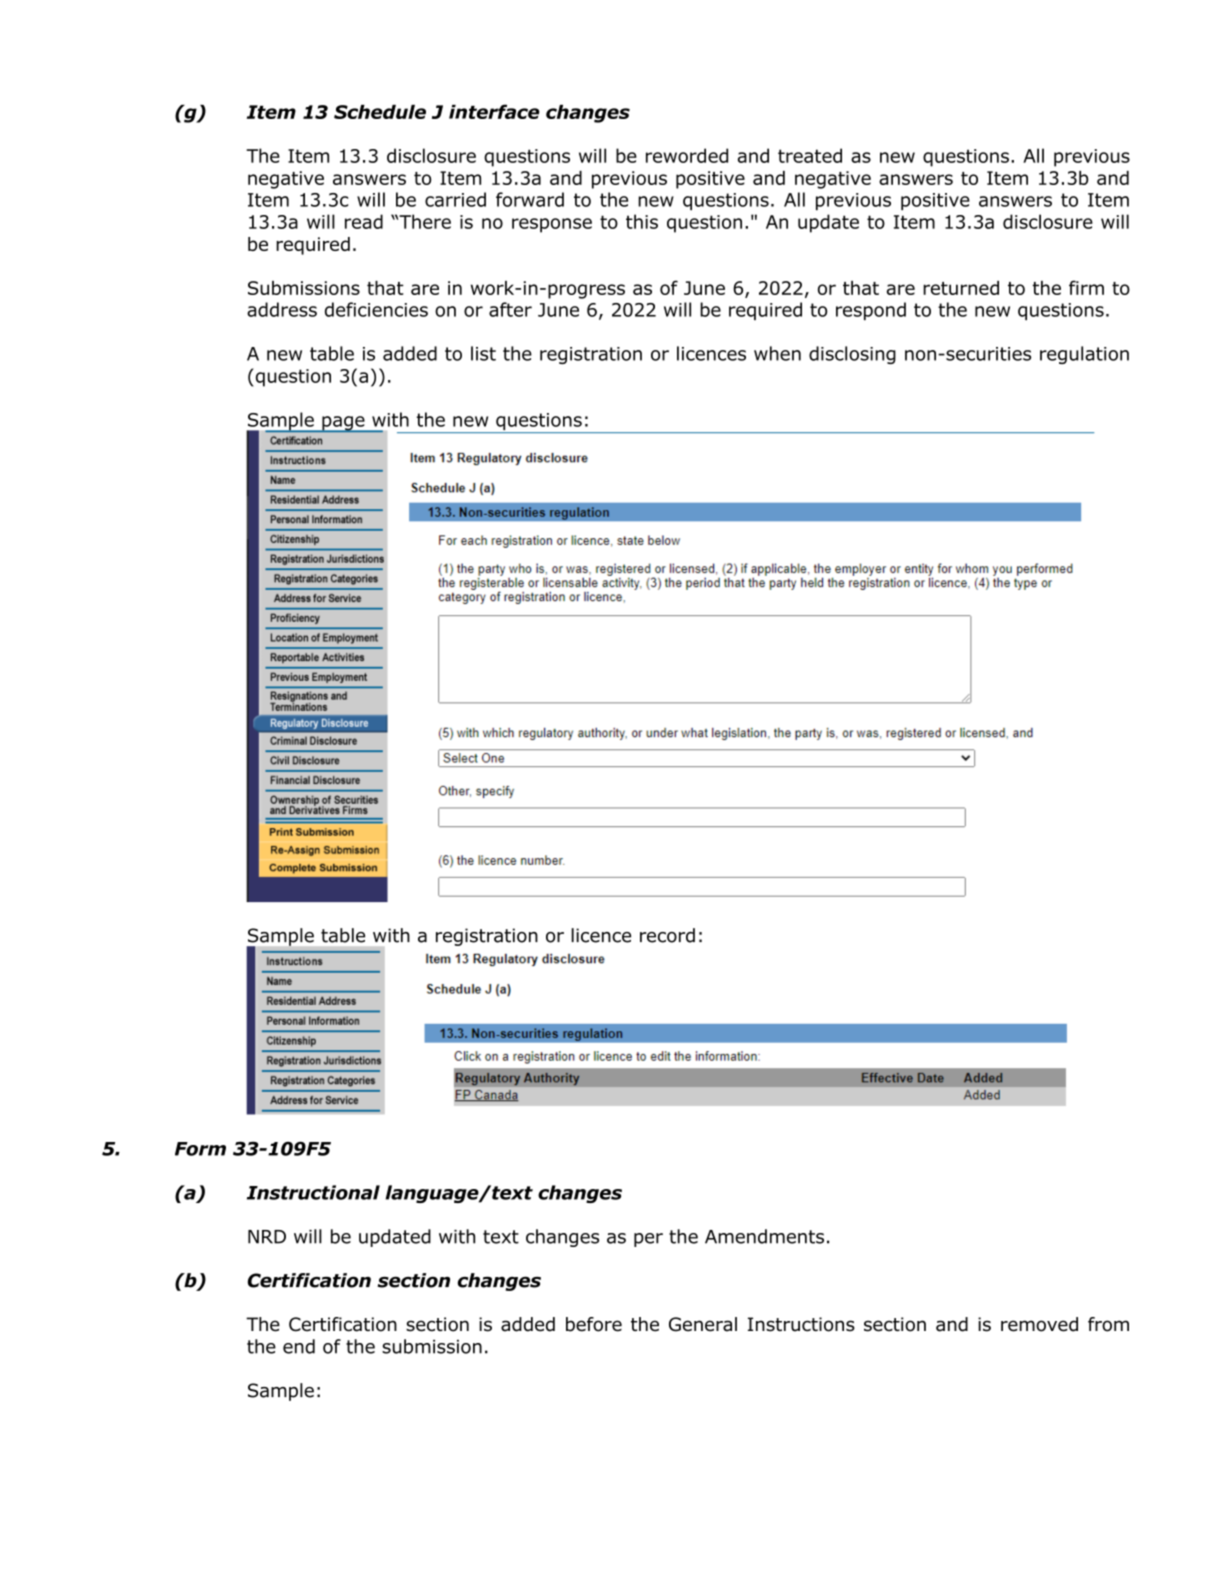 The width and height of the screenshot is (1231, 1592). Describe the element at coordinates (483, 353) in the screenshot. I see `list` at that location.
